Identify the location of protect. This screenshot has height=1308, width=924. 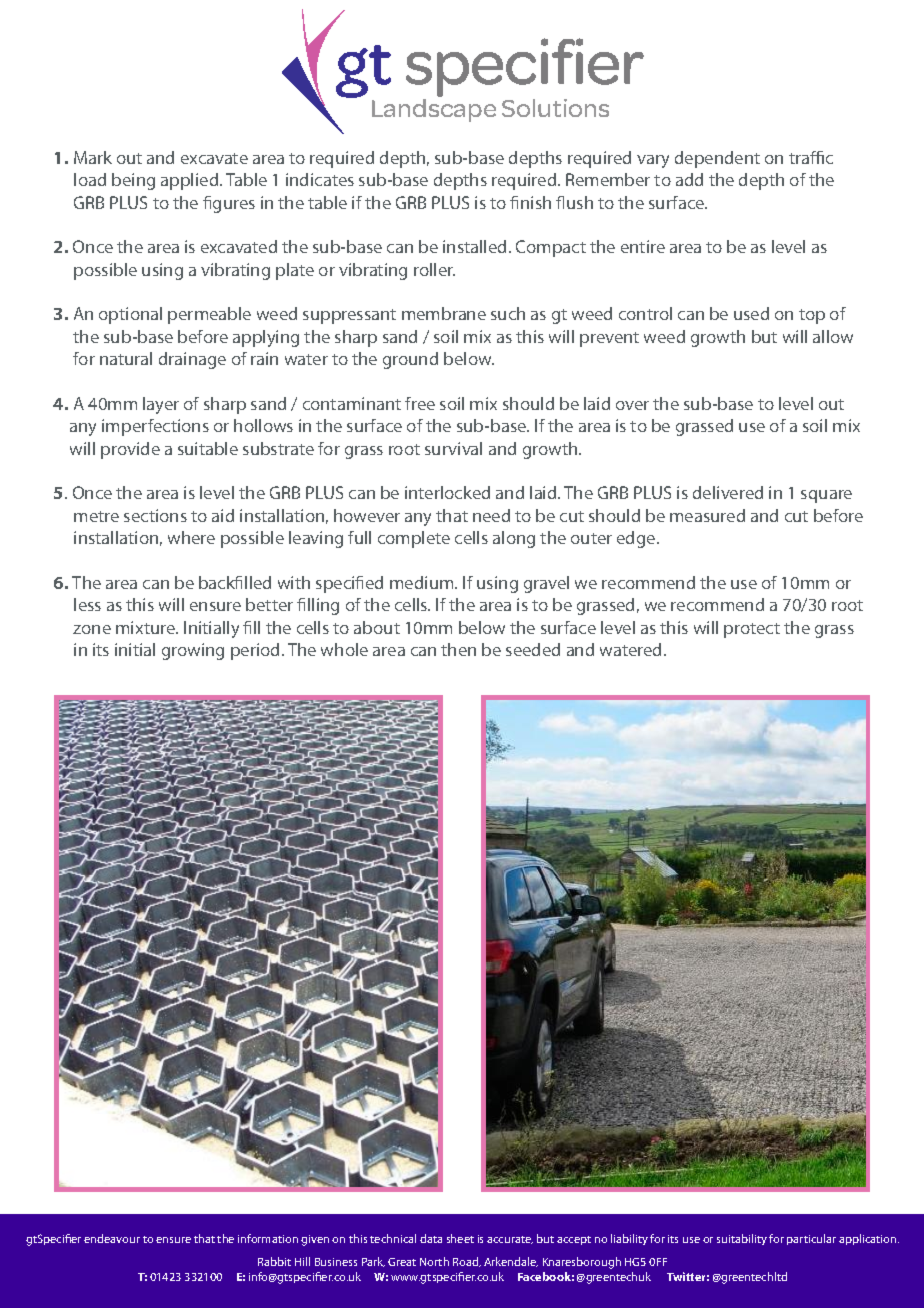
(752, 630).
